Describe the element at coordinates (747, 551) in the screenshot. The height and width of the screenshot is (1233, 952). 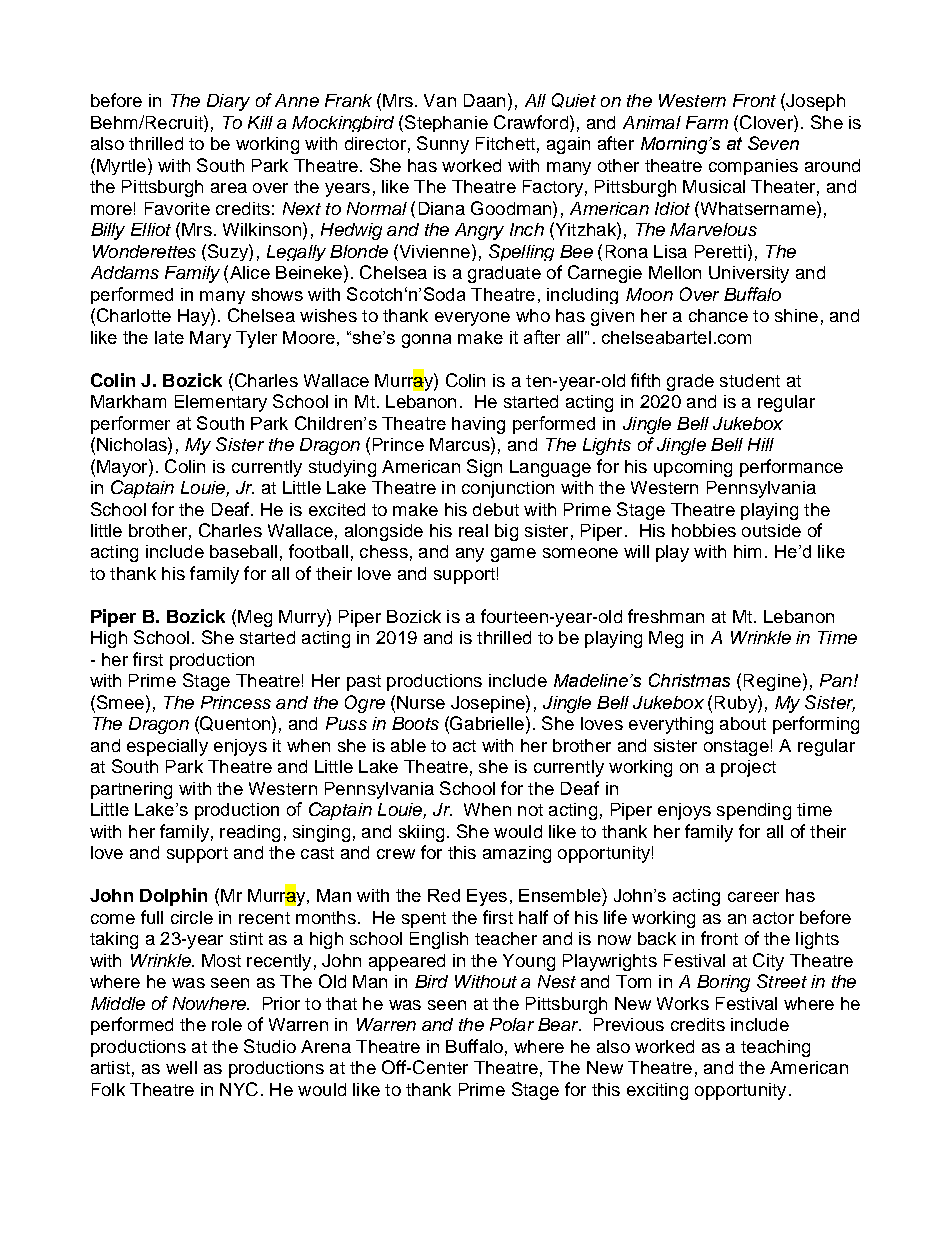
I see `him` at that location.
